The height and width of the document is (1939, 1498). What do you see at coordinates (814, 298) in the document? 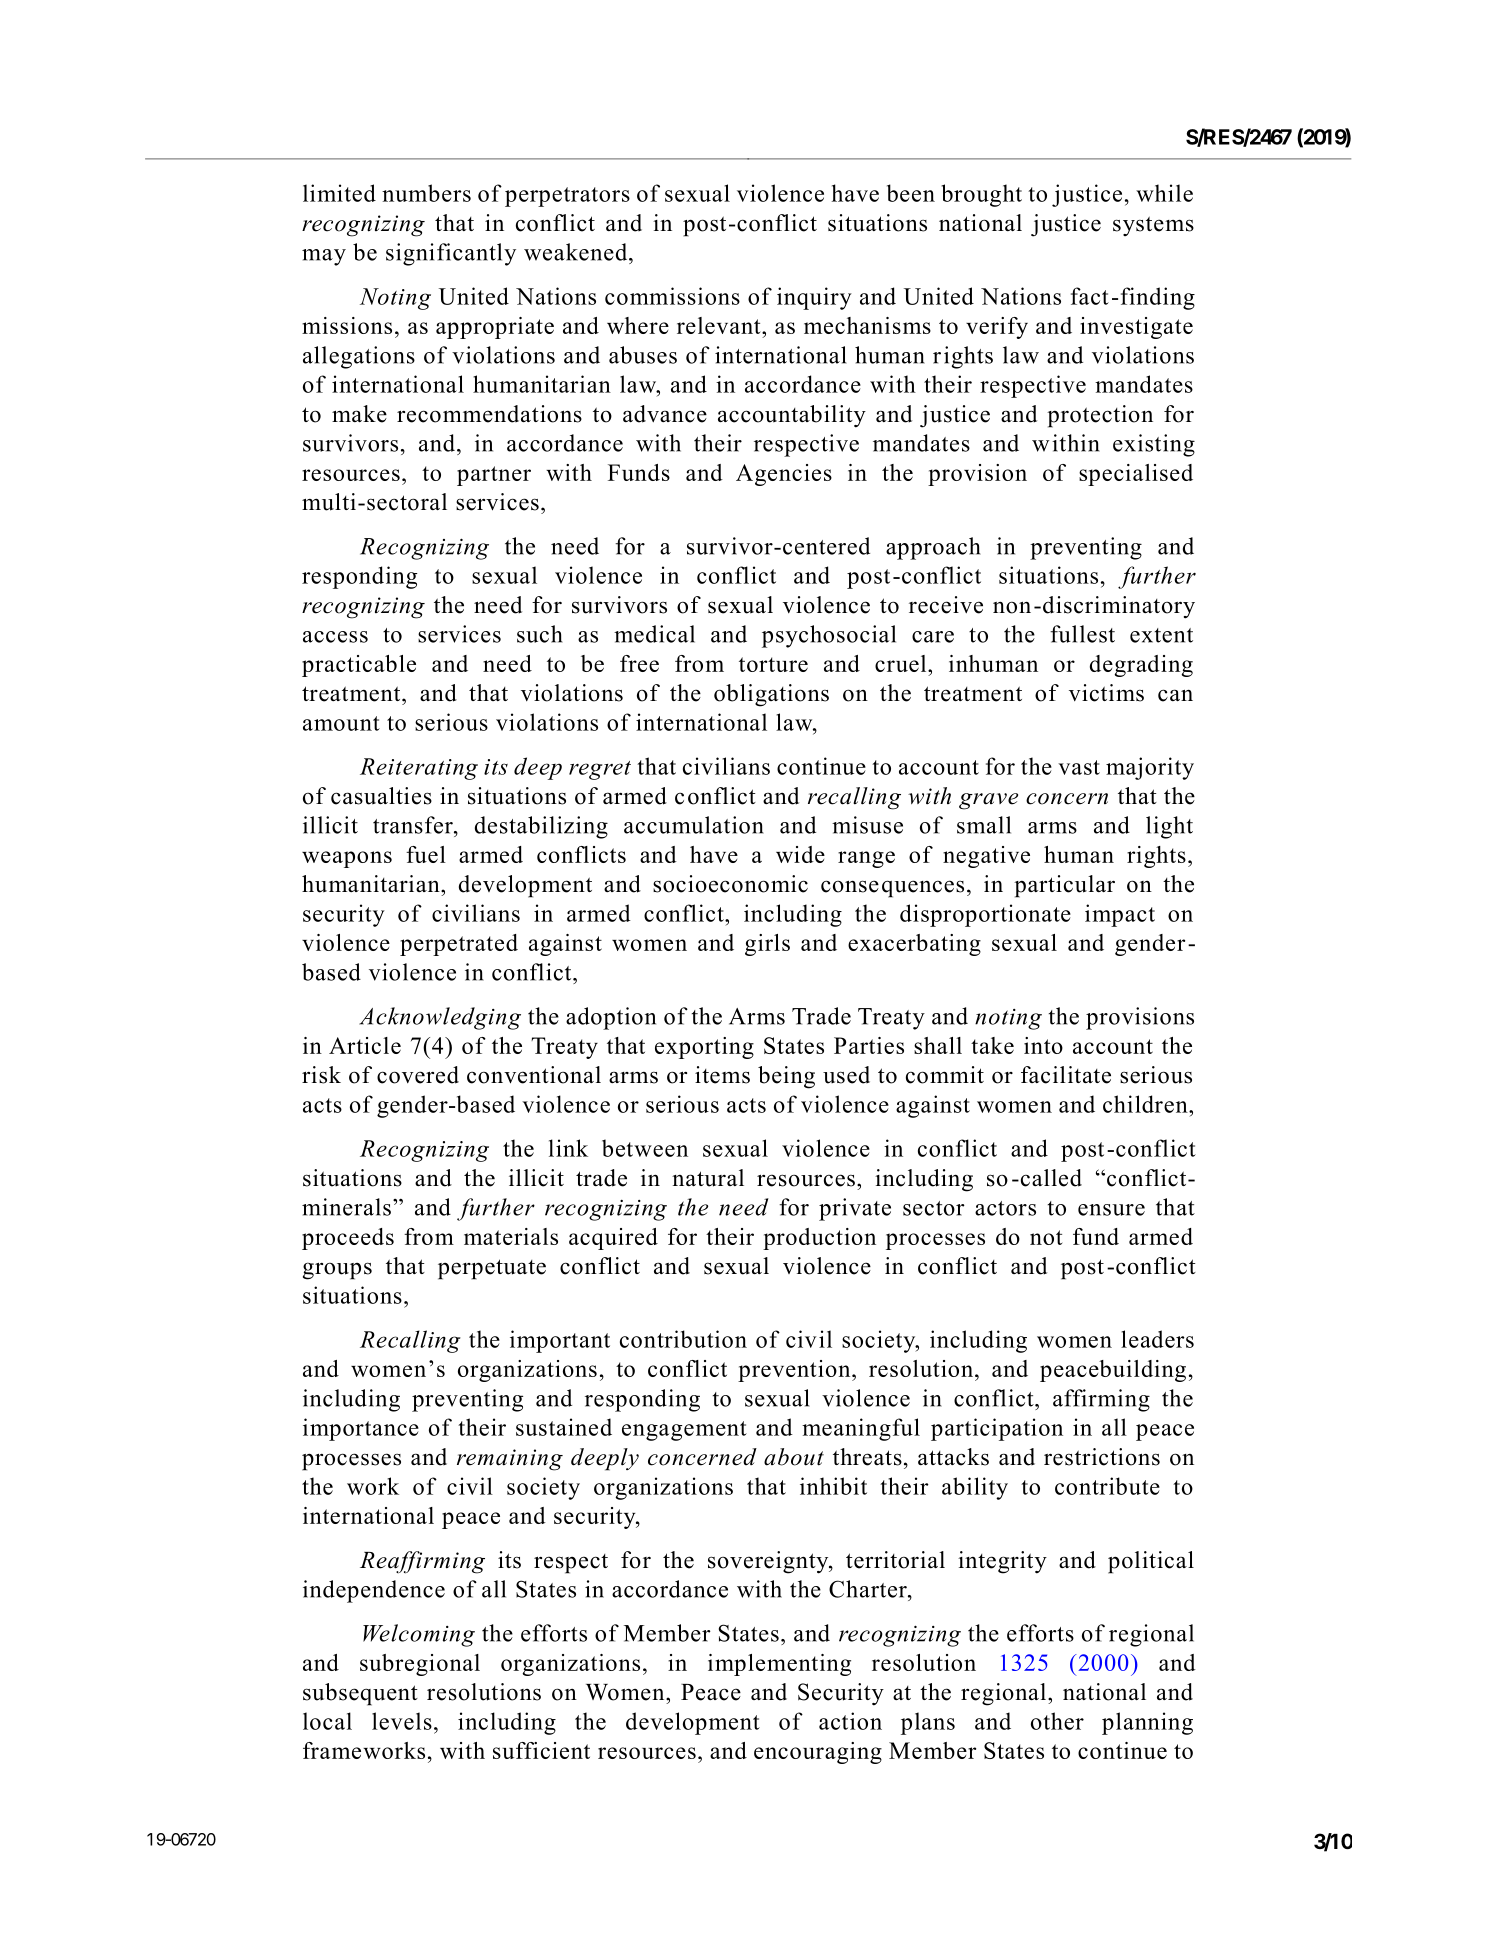
I see `inquiry` at bounding box center [814, 298].
